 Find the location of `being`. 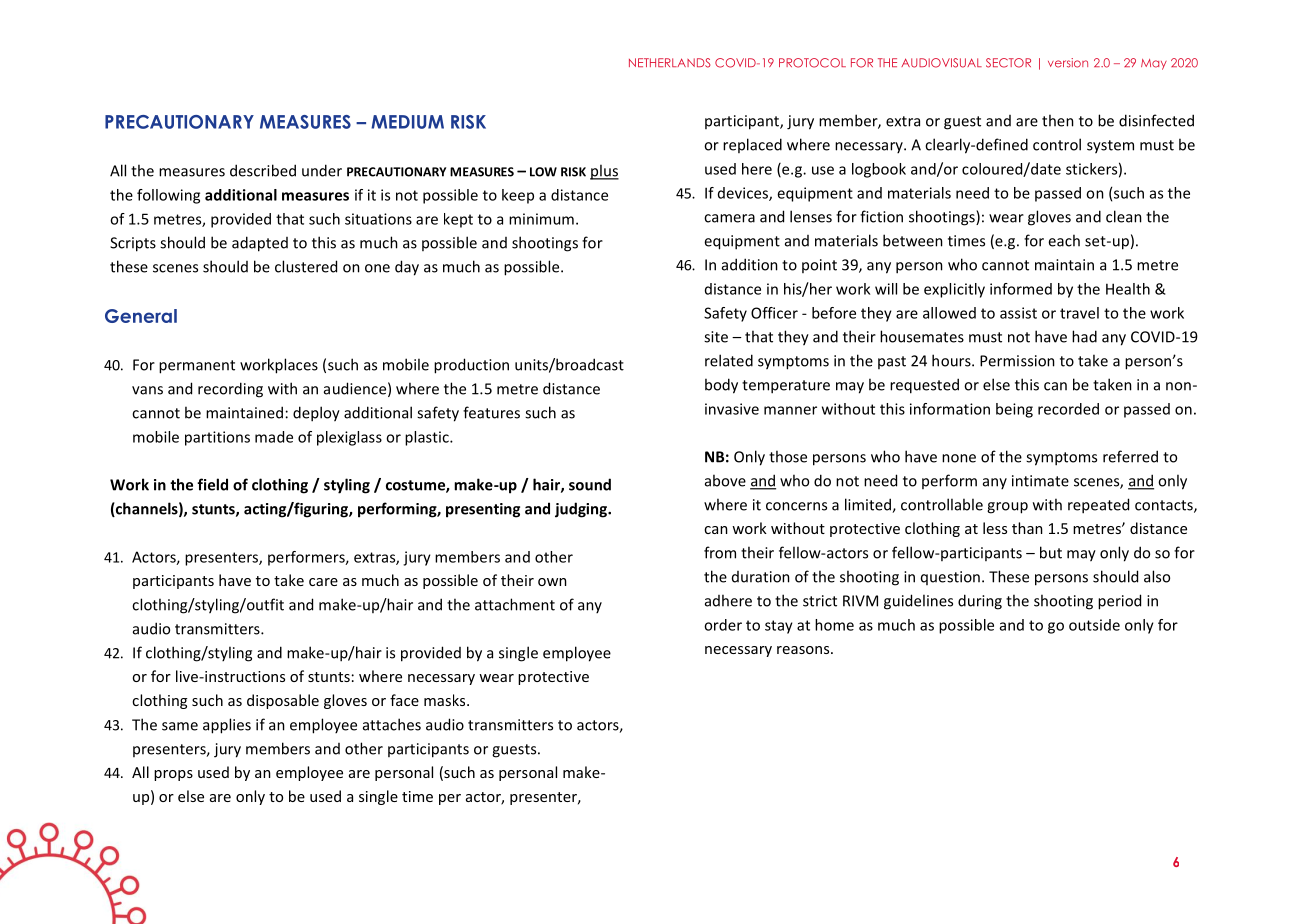

being is located at coordinates (1014, 410).
